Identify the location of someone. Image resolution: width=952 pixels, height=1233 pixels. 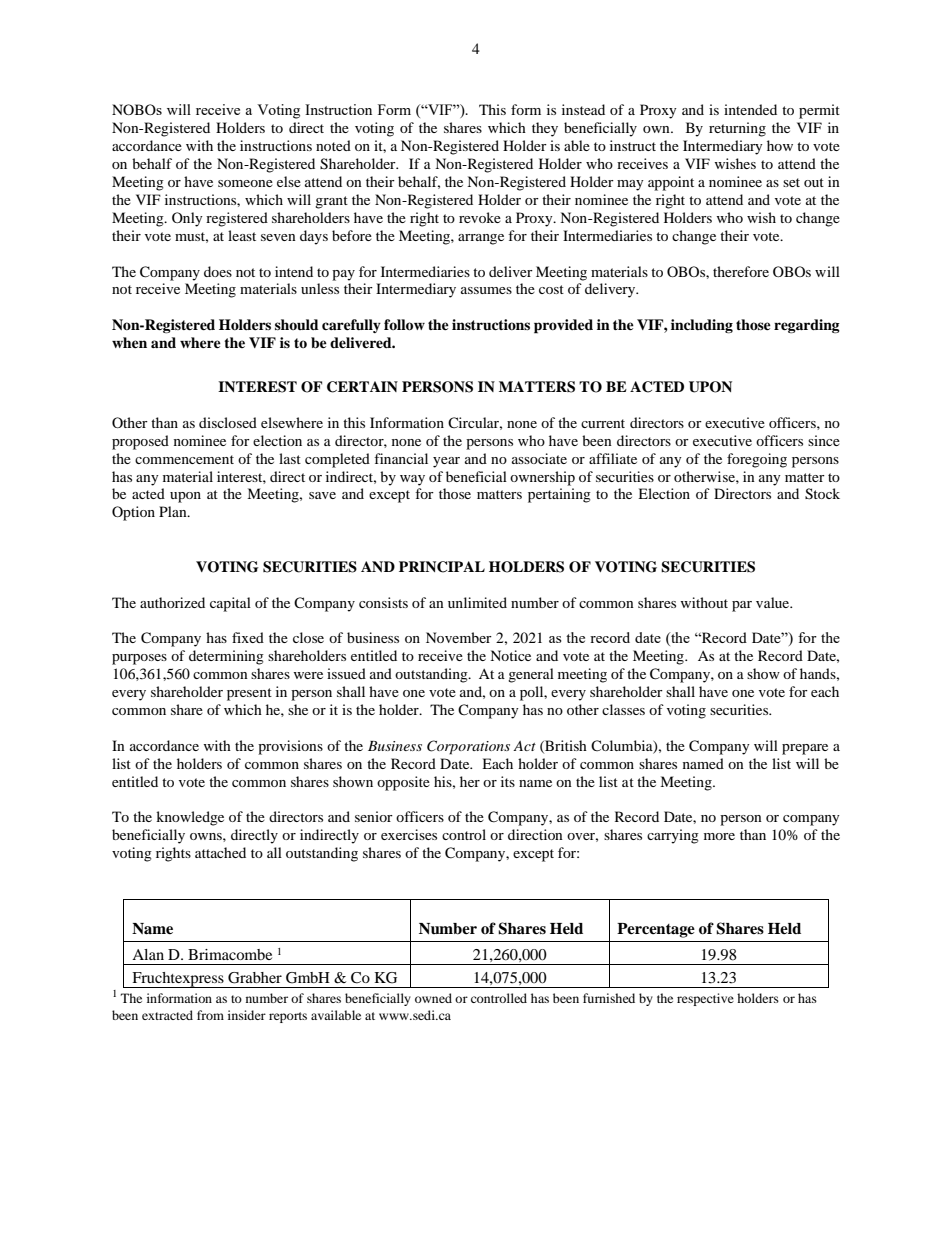
(245, 183).
